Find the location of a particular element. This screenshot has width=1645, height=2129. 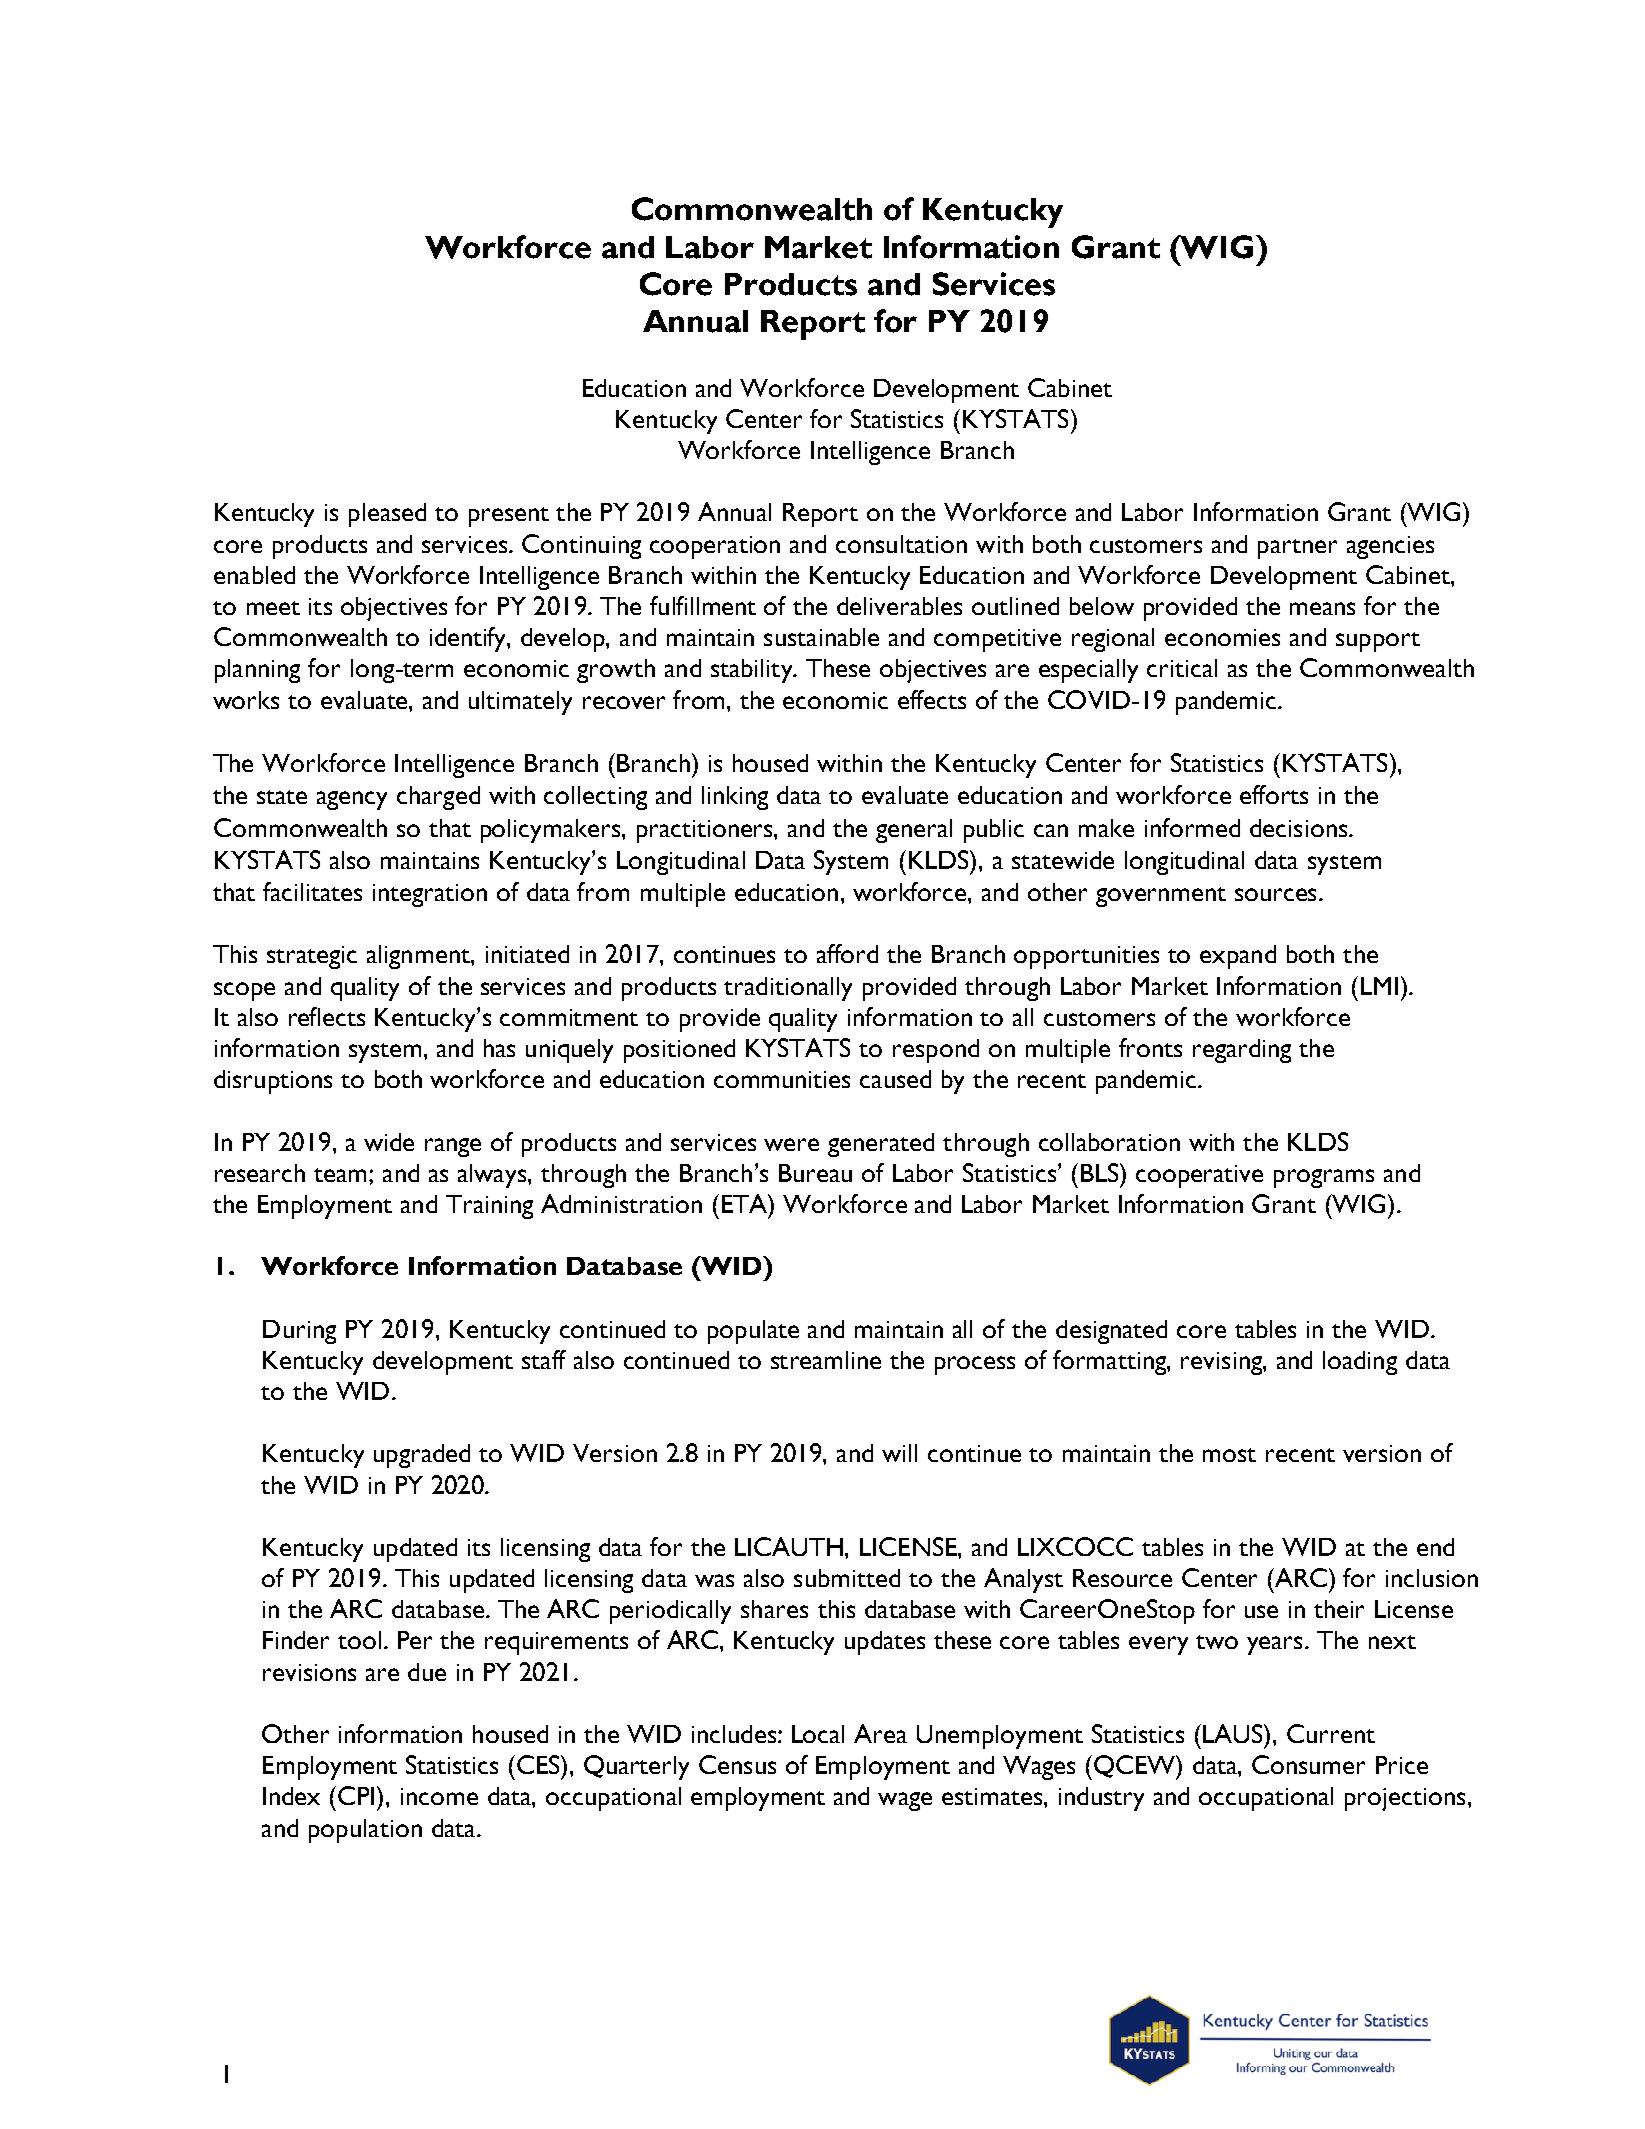

Bureau is located at coordinates (815, 1173).
